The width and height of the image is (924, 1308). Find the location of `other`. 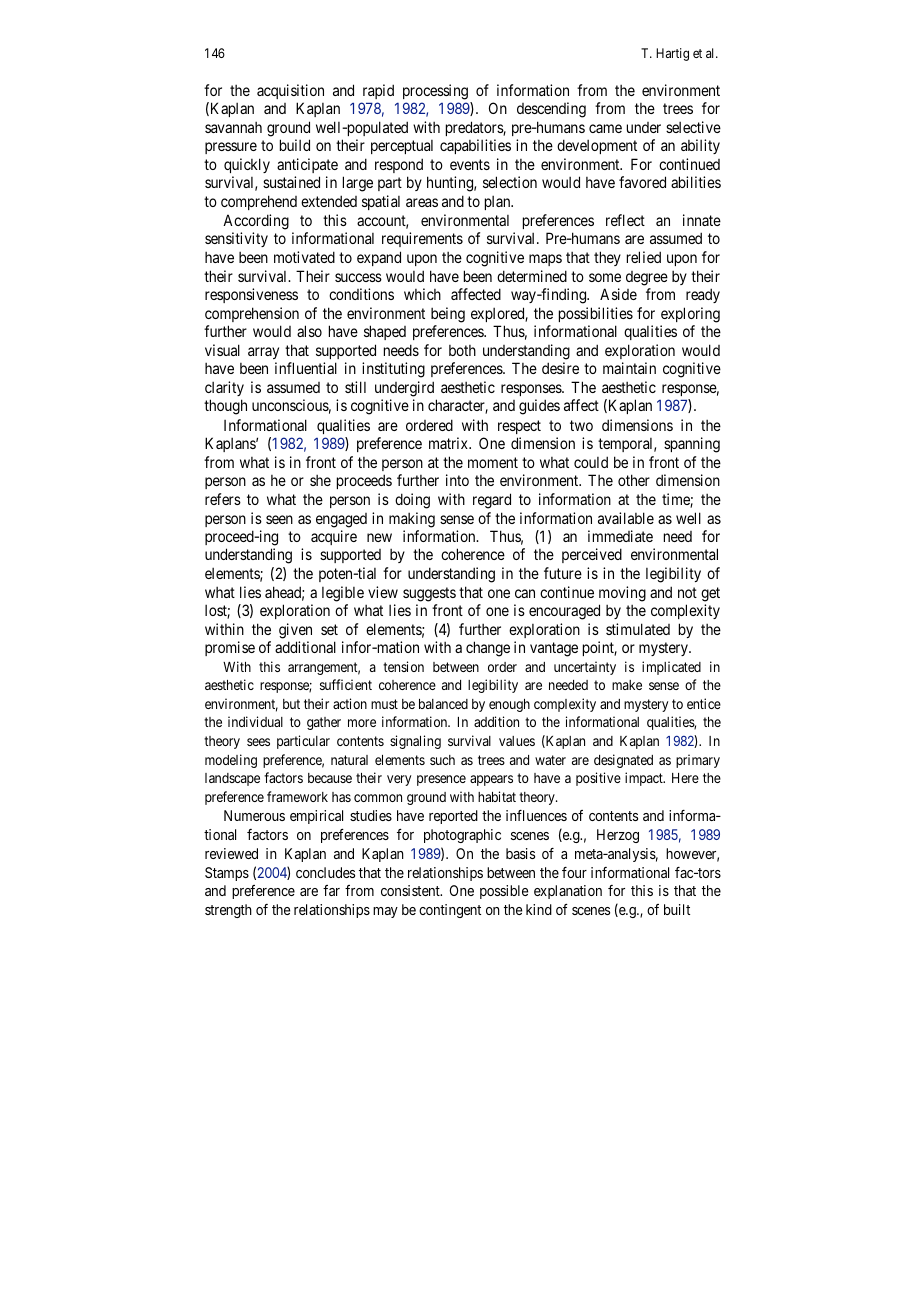

other is located at coordinates (634, 480).
